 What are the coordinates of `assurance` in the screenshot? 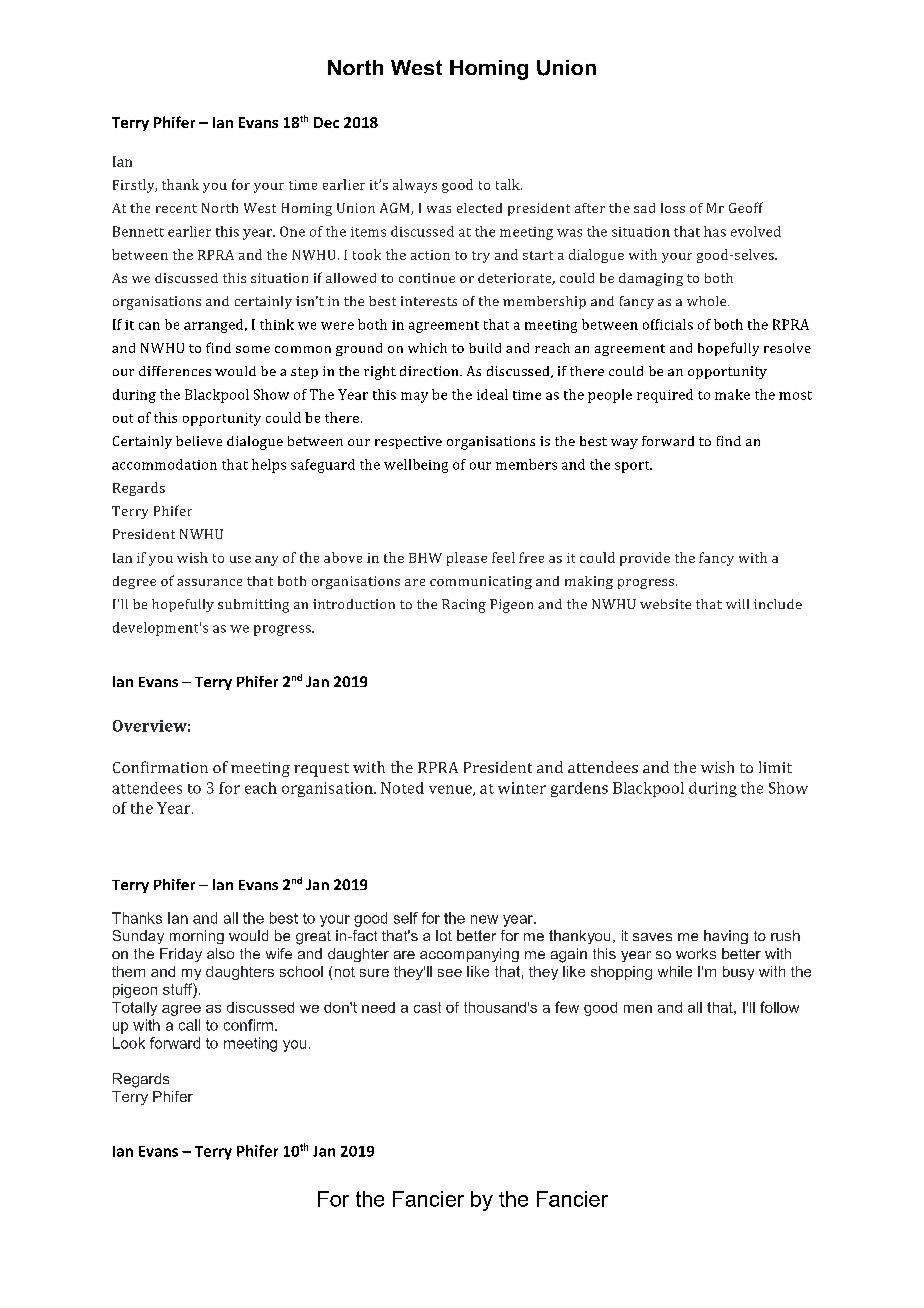 It's located at (209, 582).
